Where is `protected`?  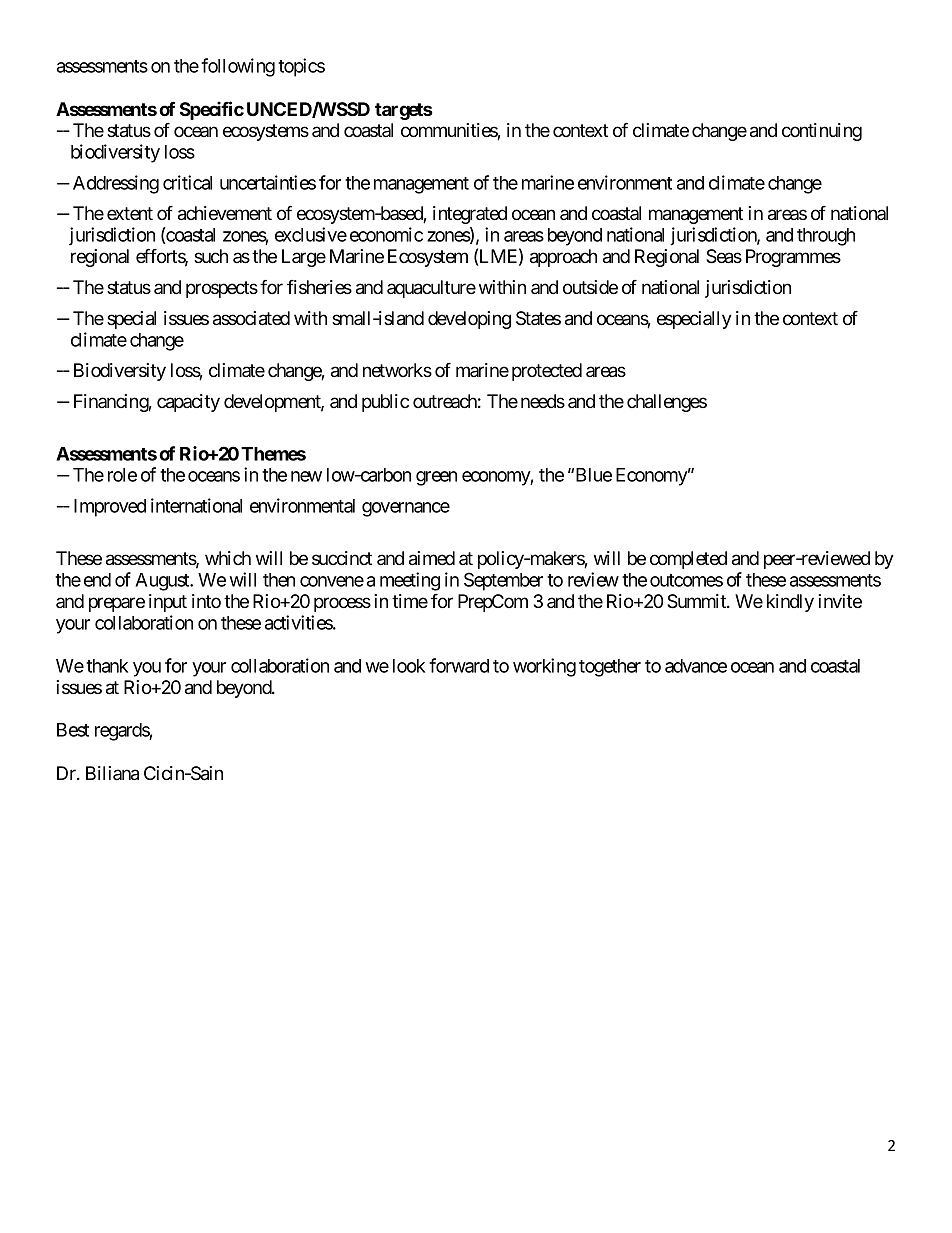 protected is located at coordinates (547, 372).
